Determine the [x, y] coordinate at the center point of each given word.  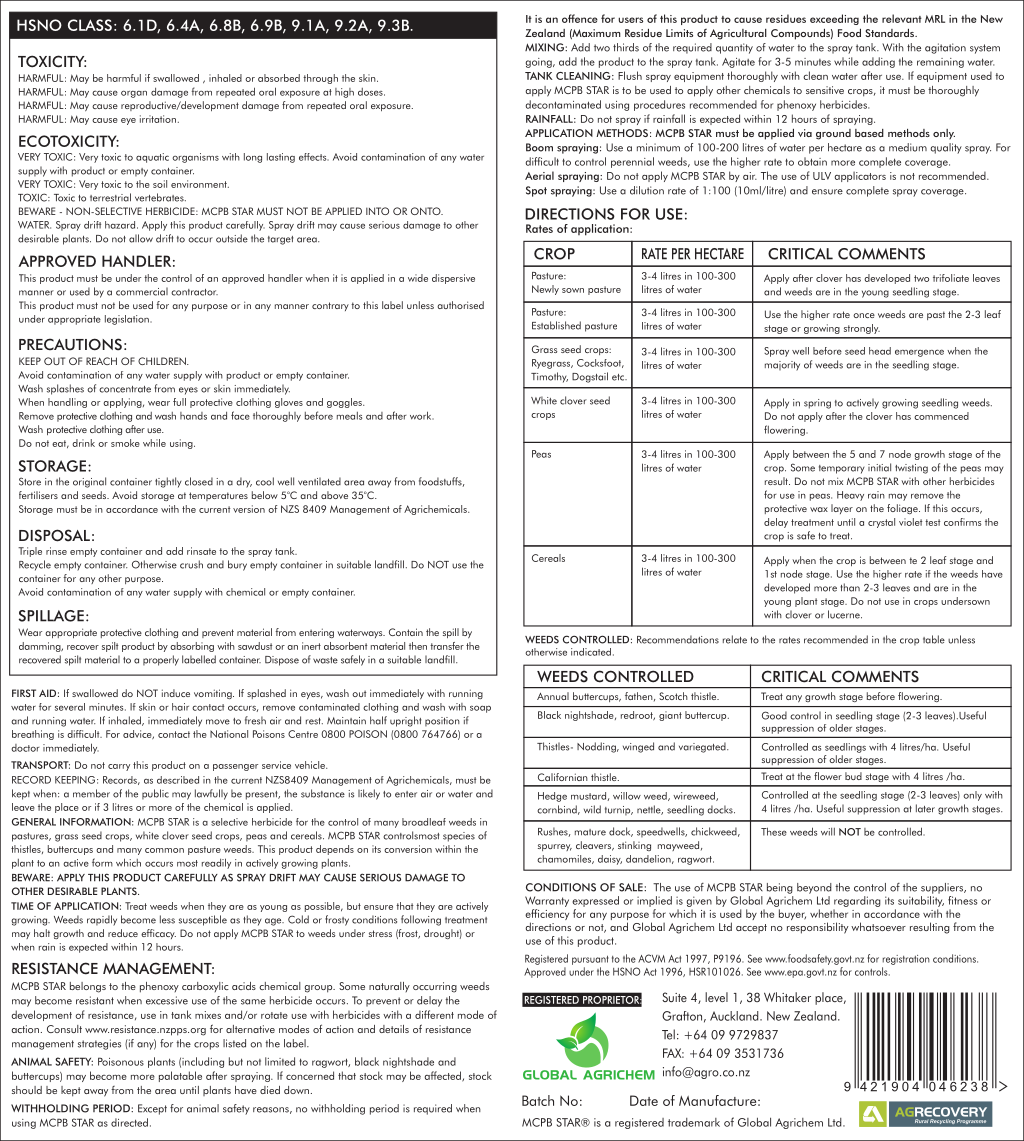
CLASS [90, 25]
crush [191, 564]
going [540, 63]
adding [878, 62]
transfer [447, 646]
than [850, 587]
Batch [538, 1100]
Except [152, 1109]
